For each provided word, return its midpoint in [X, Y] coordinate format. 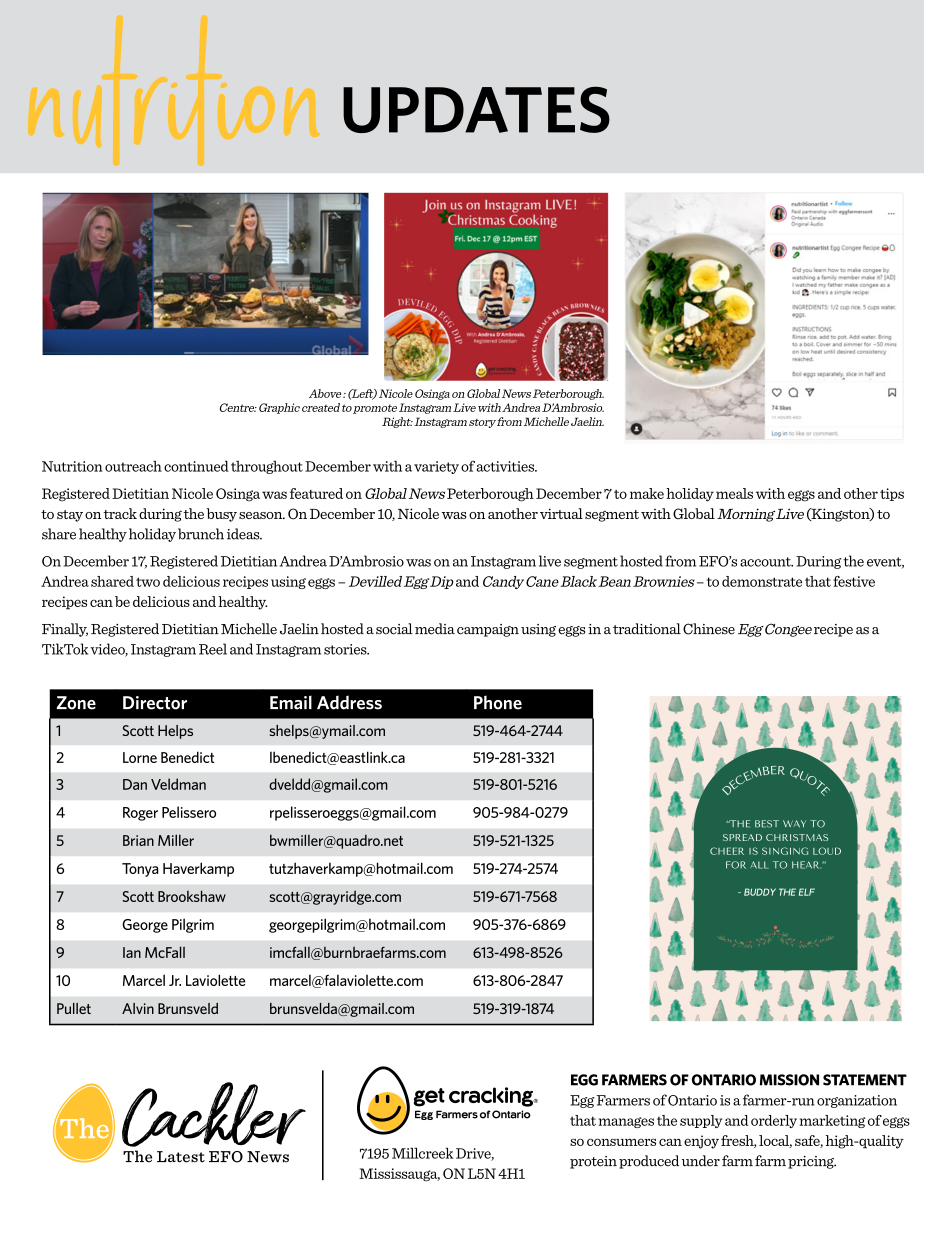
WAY [794, 823]
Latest [181, 1157]
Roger [140, 814]
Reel [213, 649]
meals [734, 493]
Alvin [138, 1008]
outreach [133, 466]
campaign [488, 630]
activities [506, 466]
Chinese [709, 629]
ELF [807, 892]
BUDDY [760, 892]
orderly [774, 1121]
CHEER [727, 851]
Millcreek [422, 1153]
